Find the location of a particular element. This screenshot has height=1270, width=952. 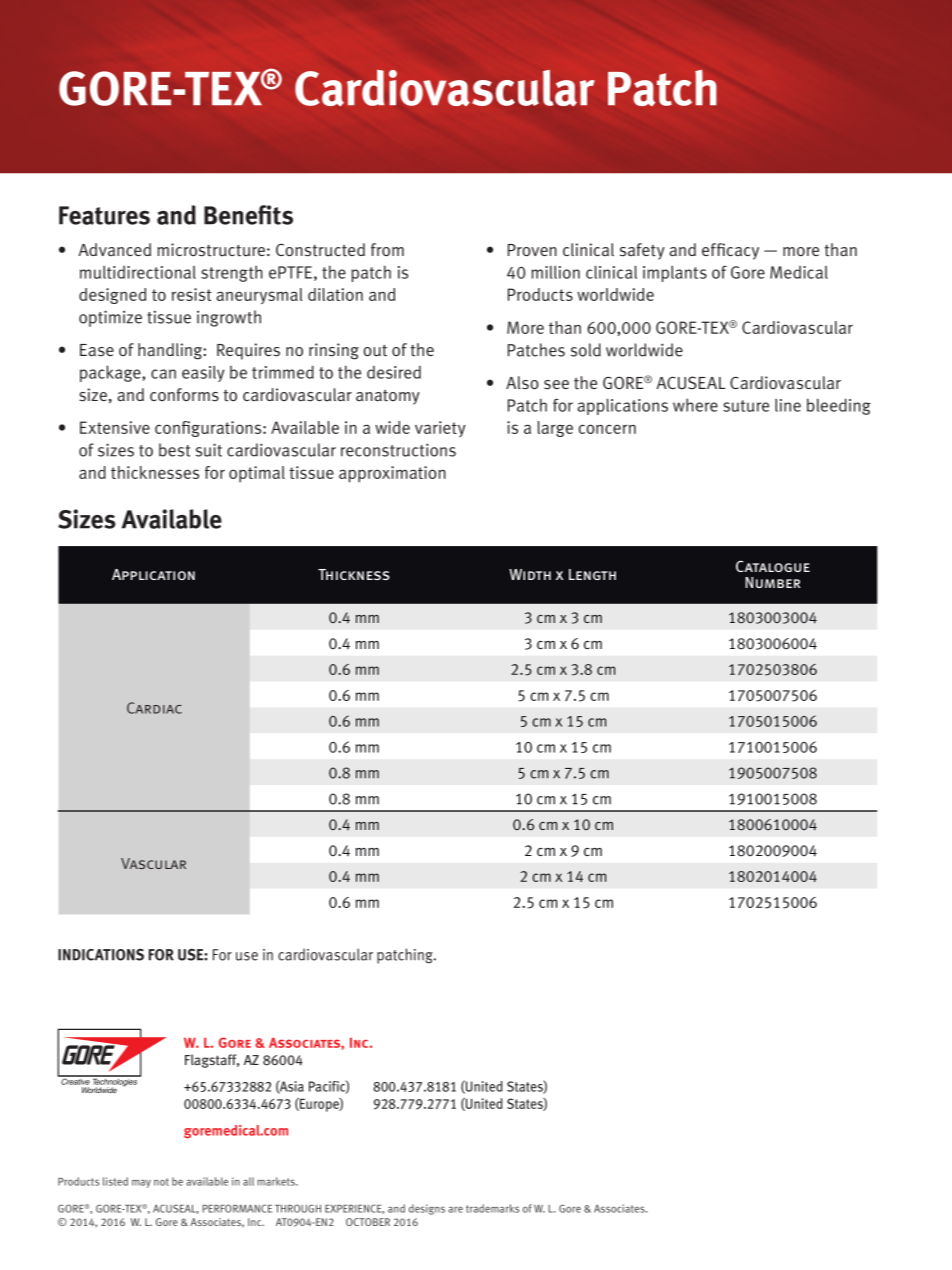

are is located at coordinates (455, 1209).
